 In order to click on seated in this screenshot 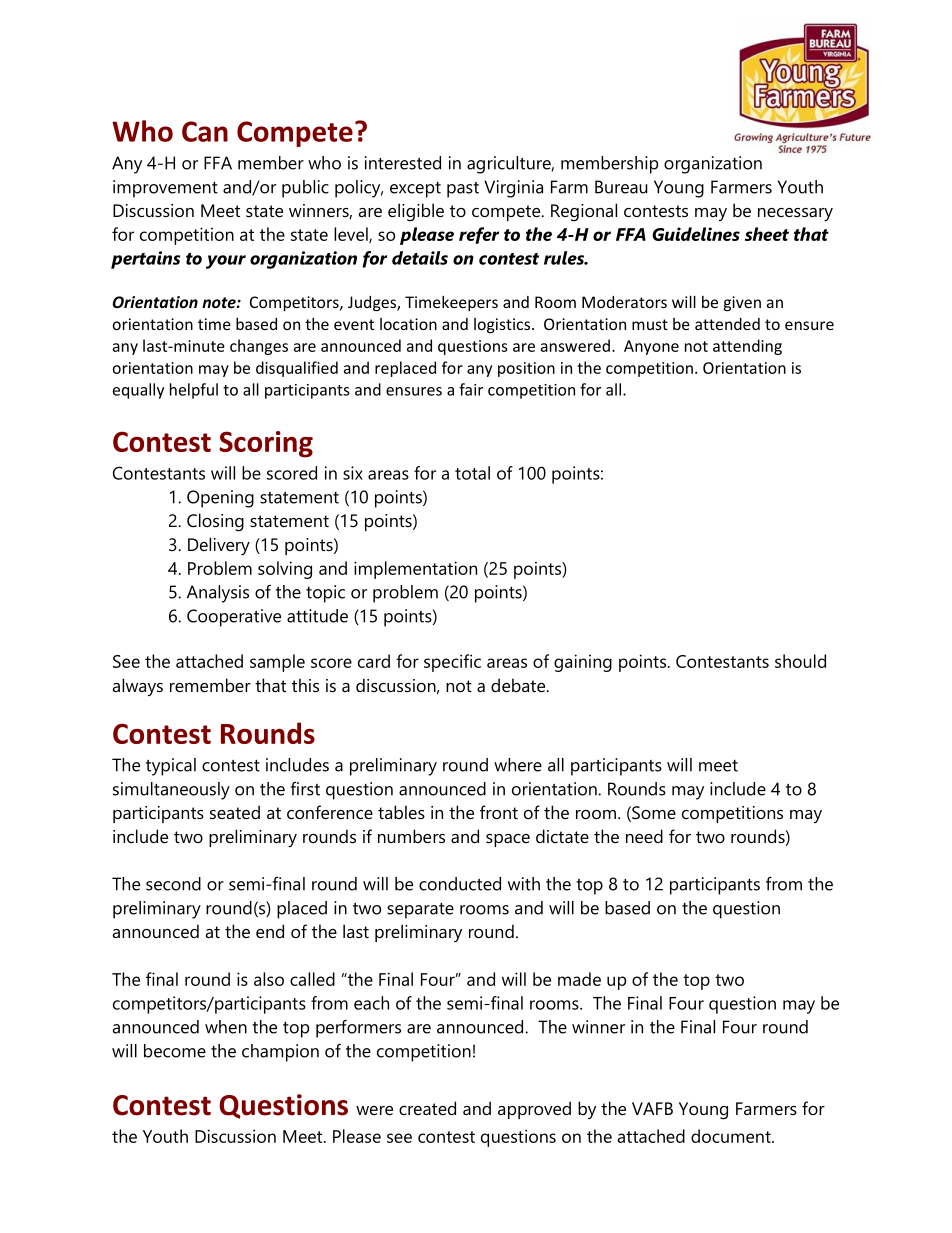, I will do `click(235, 812)`.
